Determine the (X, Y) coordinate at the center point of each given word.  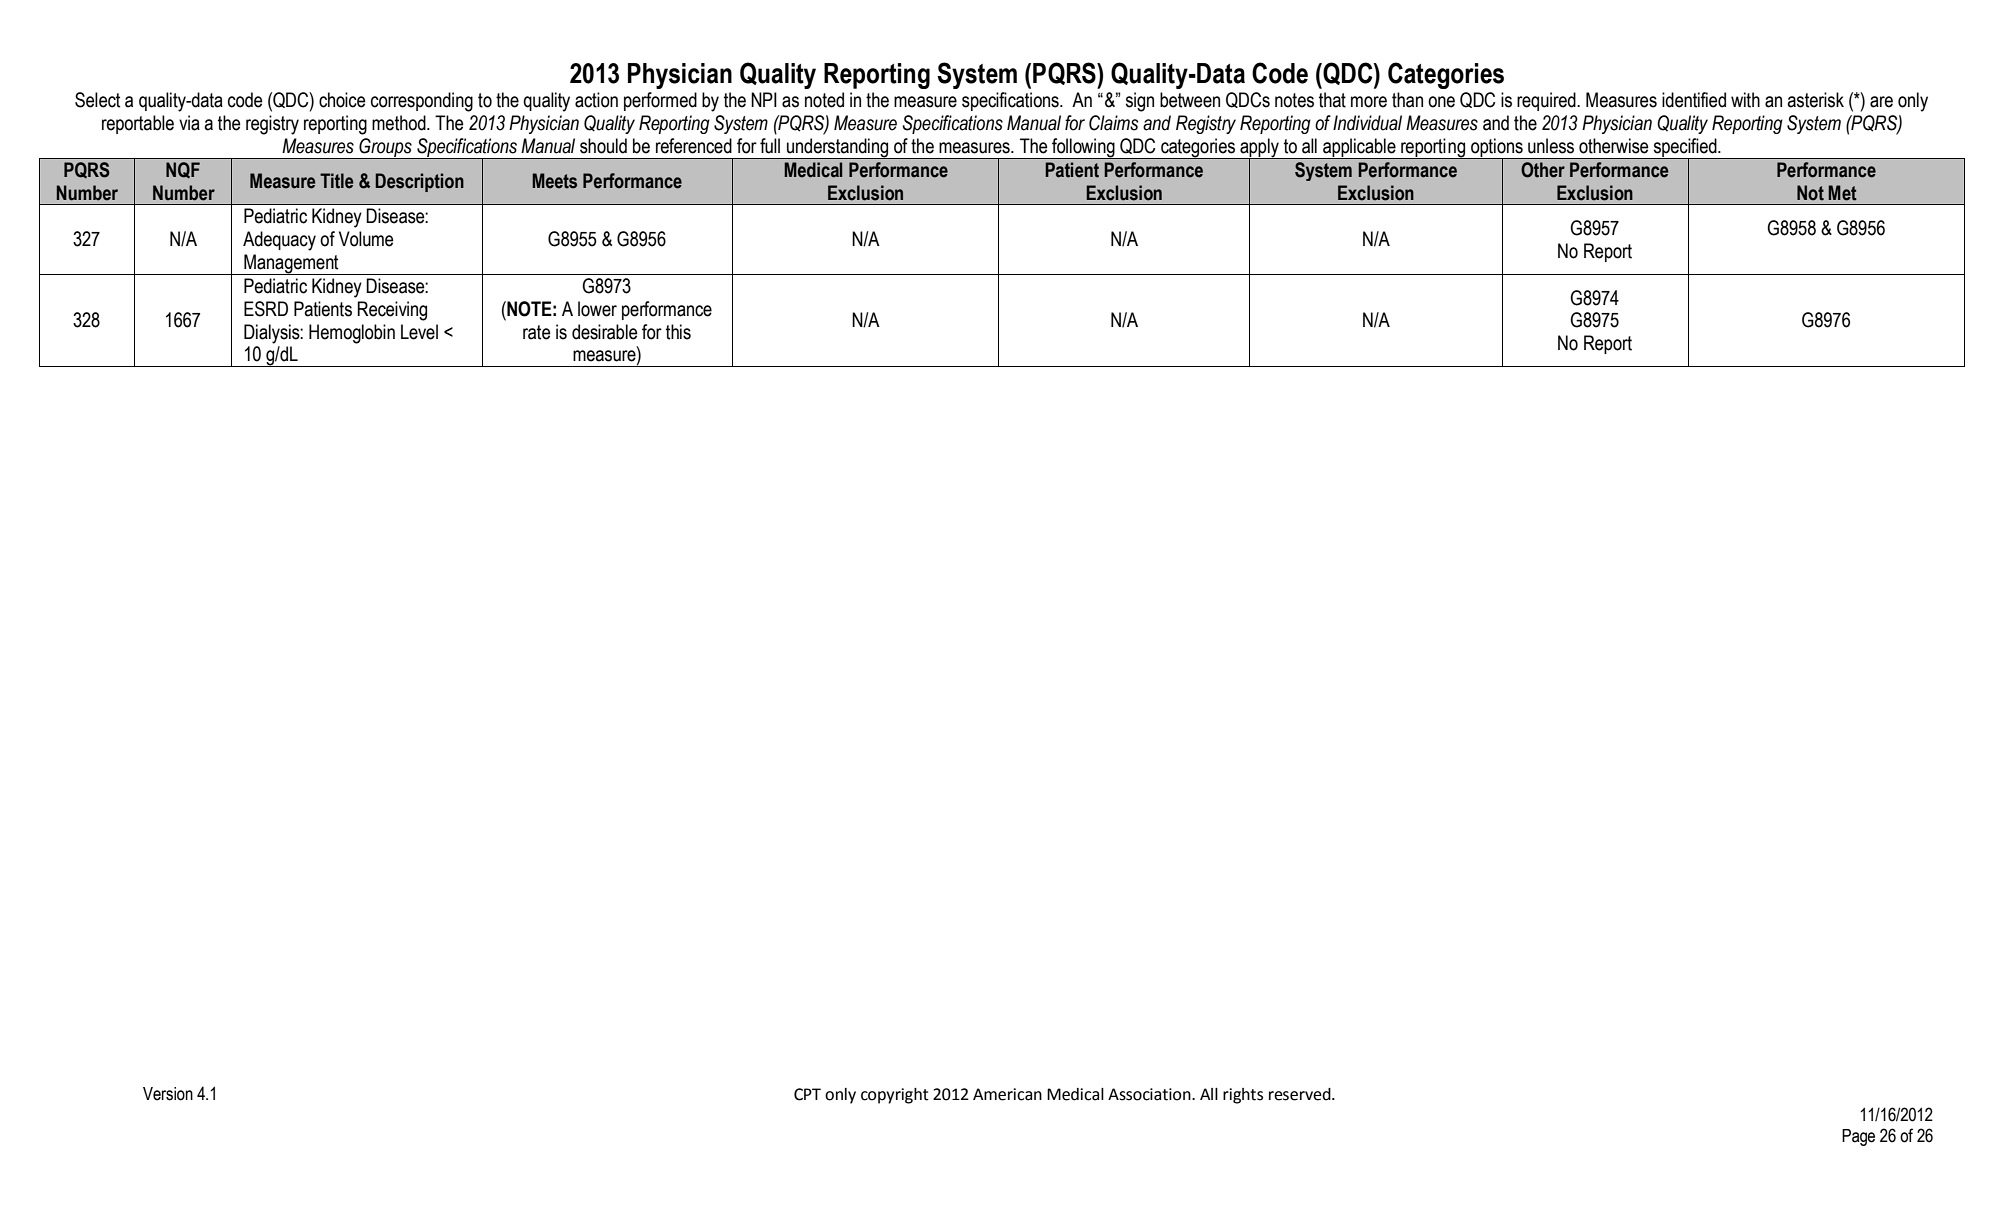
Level (419, 332)
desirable (605, 332)
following (1083, 148)
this (678, 332)
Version (168, 1094)
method (400, 123)
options (1497, 149)
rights (1243, 1096)
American (1007, 1094)
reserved (1301, 1094)
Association (1150, 1094)
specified (1685, 149)
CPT (807, 1094)
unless (1551, 146)
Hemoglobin (352, 334)
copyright (895, 1096)
